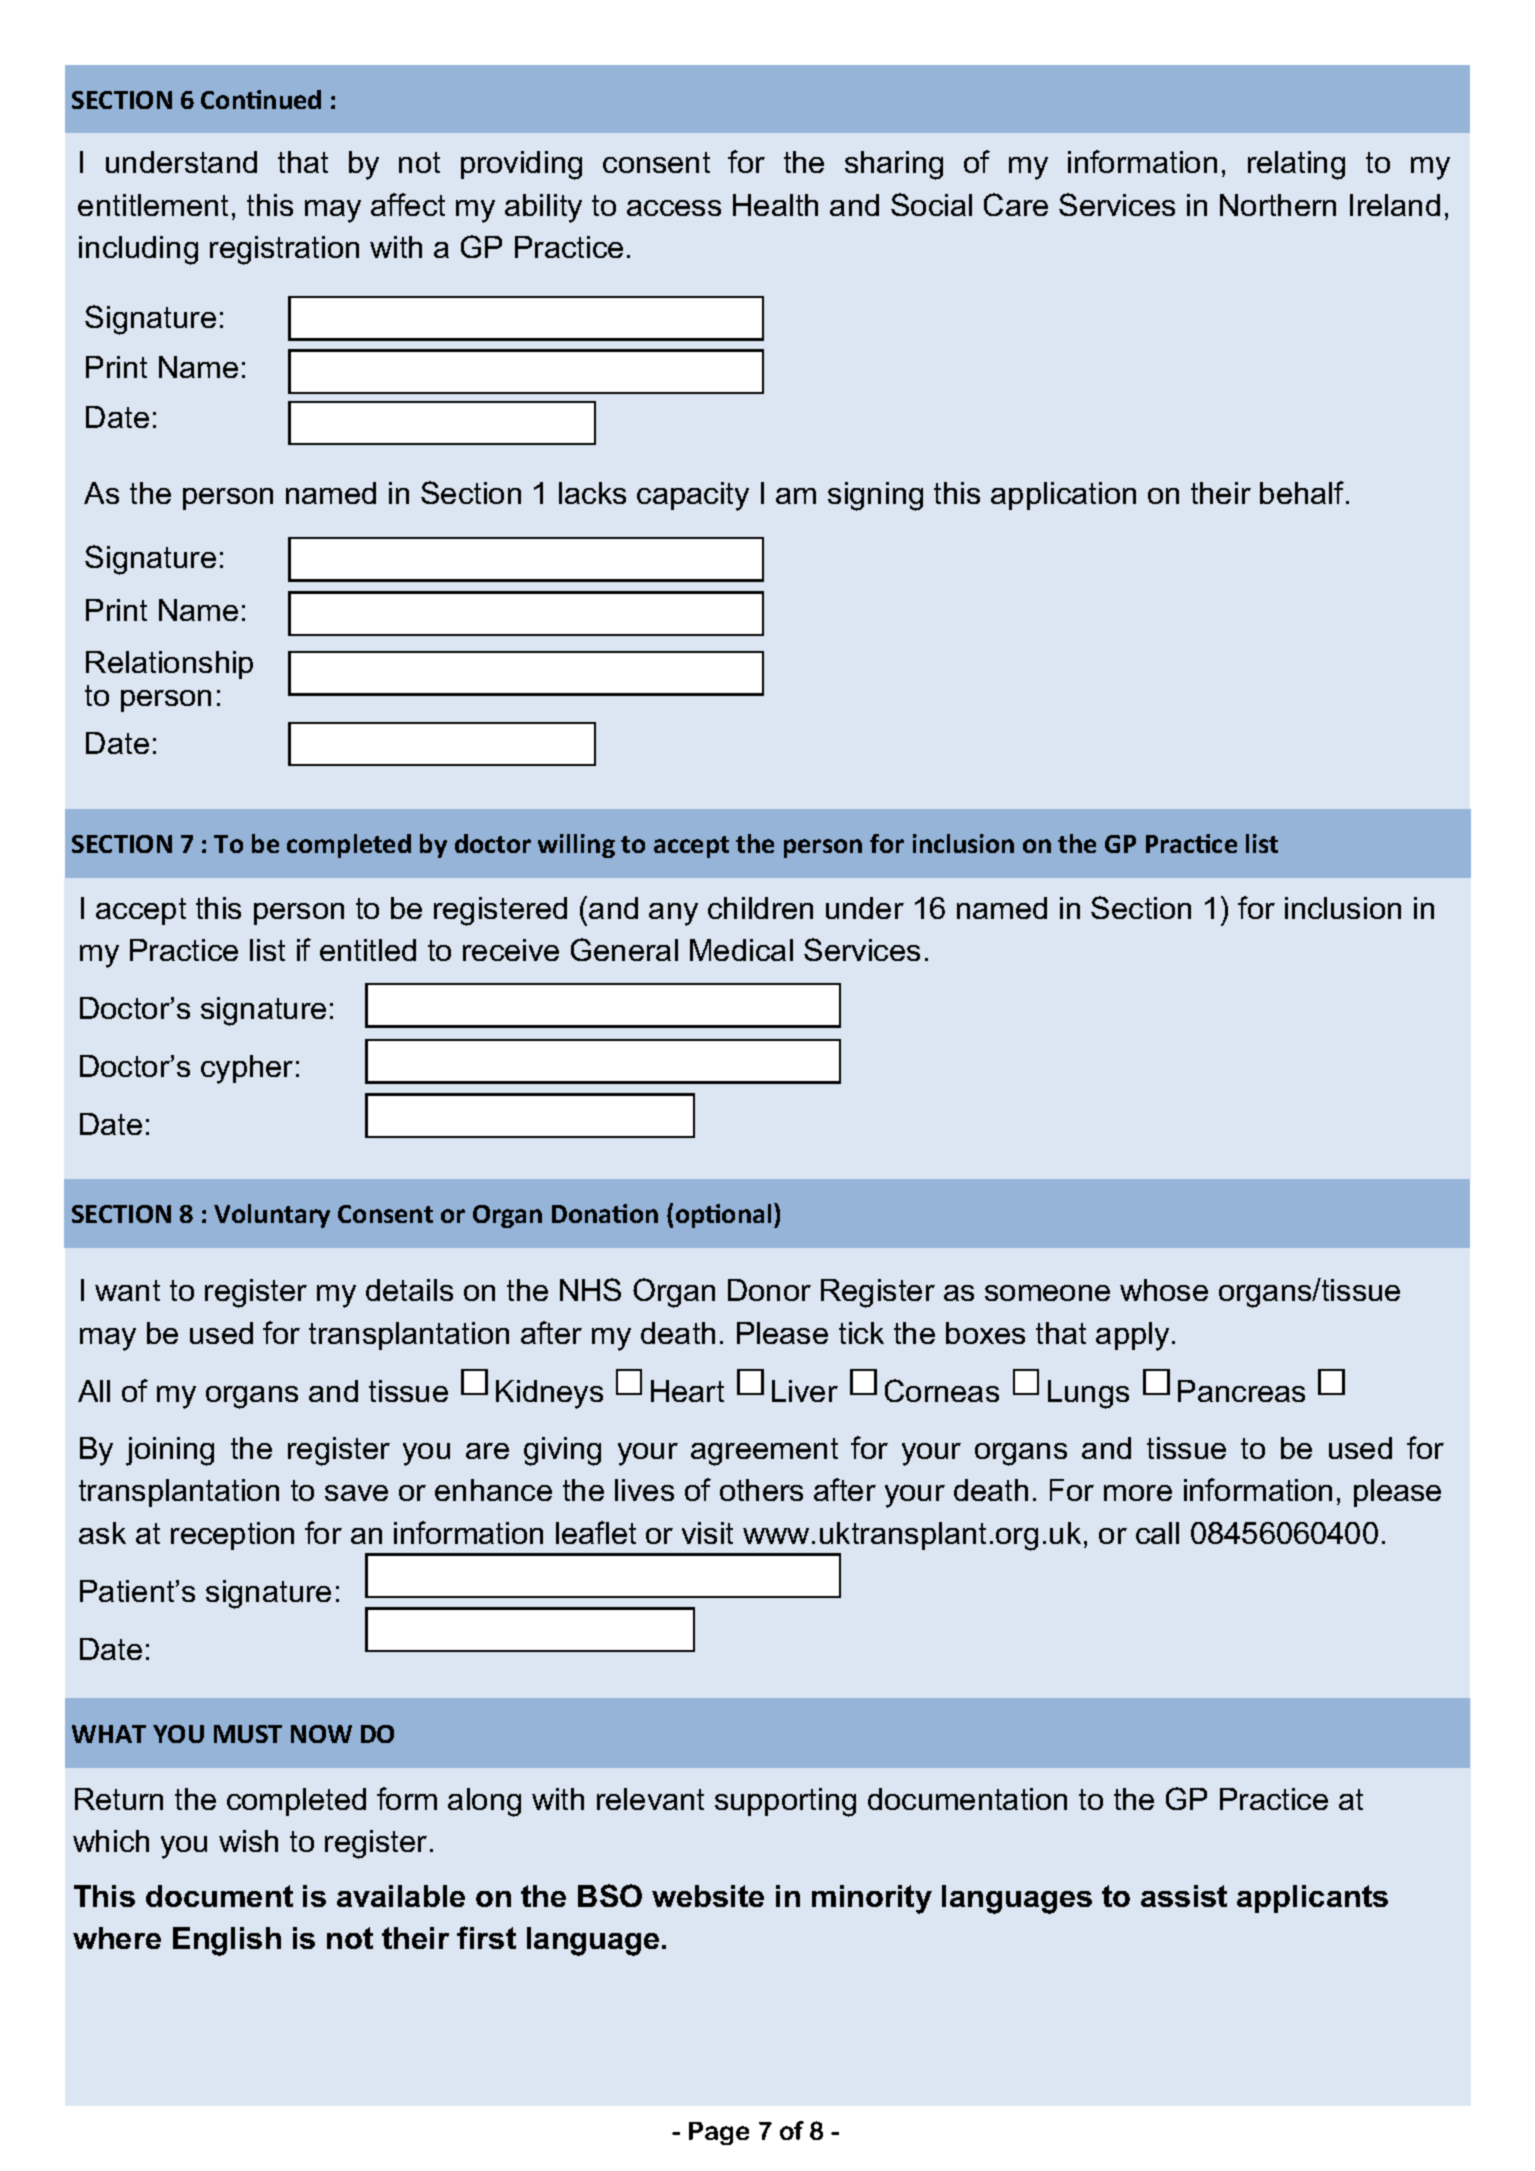  What do you see at coordinates (227, 1941) in the screenshot?
I see `English` at bounding box center [227, 1941].
